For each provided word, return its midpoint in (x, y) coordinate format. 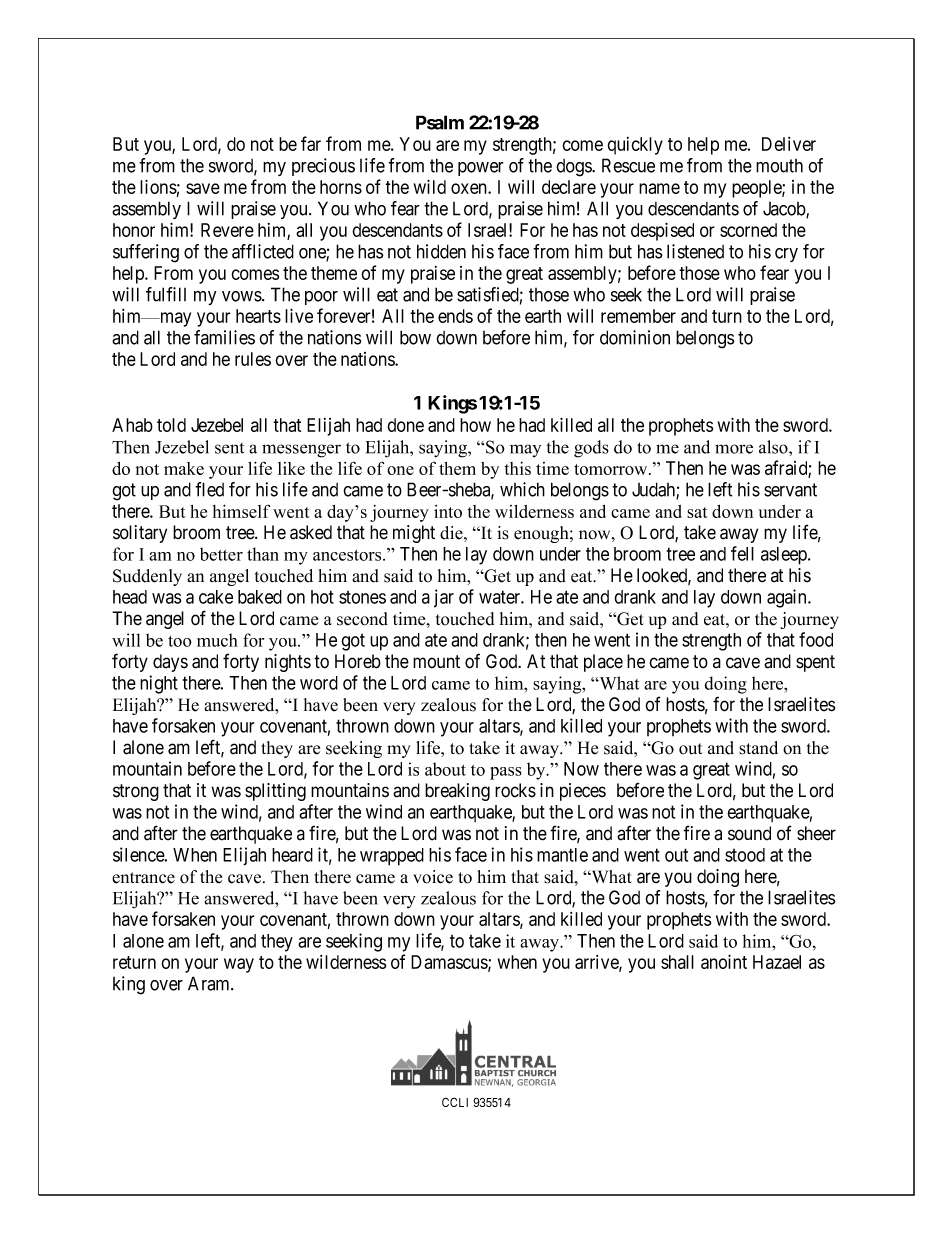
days (170, 663)
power (481, 169)
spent (815, 663)
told (171, 425)
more (734, 449)
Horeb (358, 661)
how (475, 425)
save (203, 188)
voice (433, 877)
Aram (210, 983)
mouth (779, 166)
